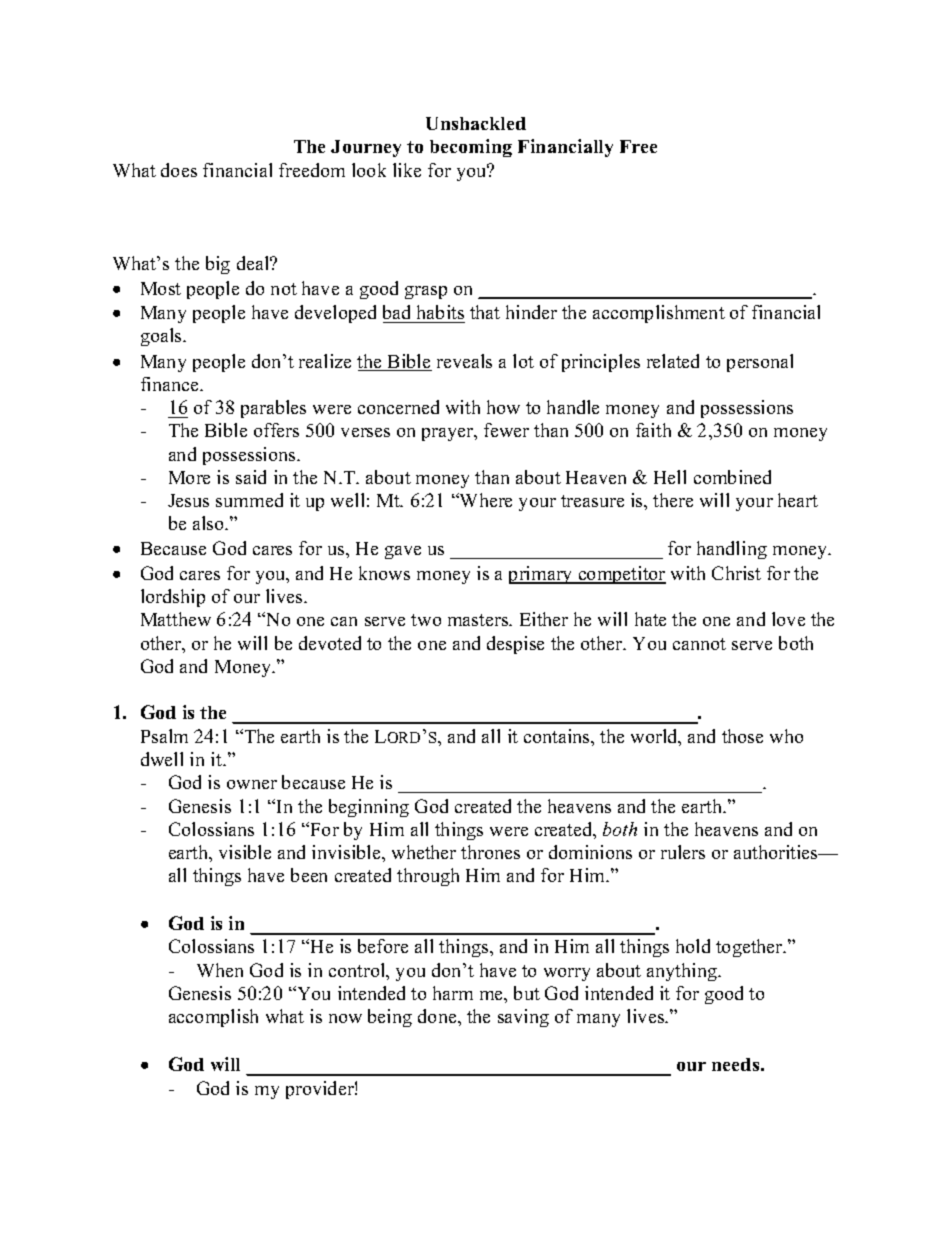 Image resolution: width=952 pixels, height=1233 pixels. What do you see at coordinates (683, 972) in the screenshot?
I see `anything` at bounding box center [683, 972].
